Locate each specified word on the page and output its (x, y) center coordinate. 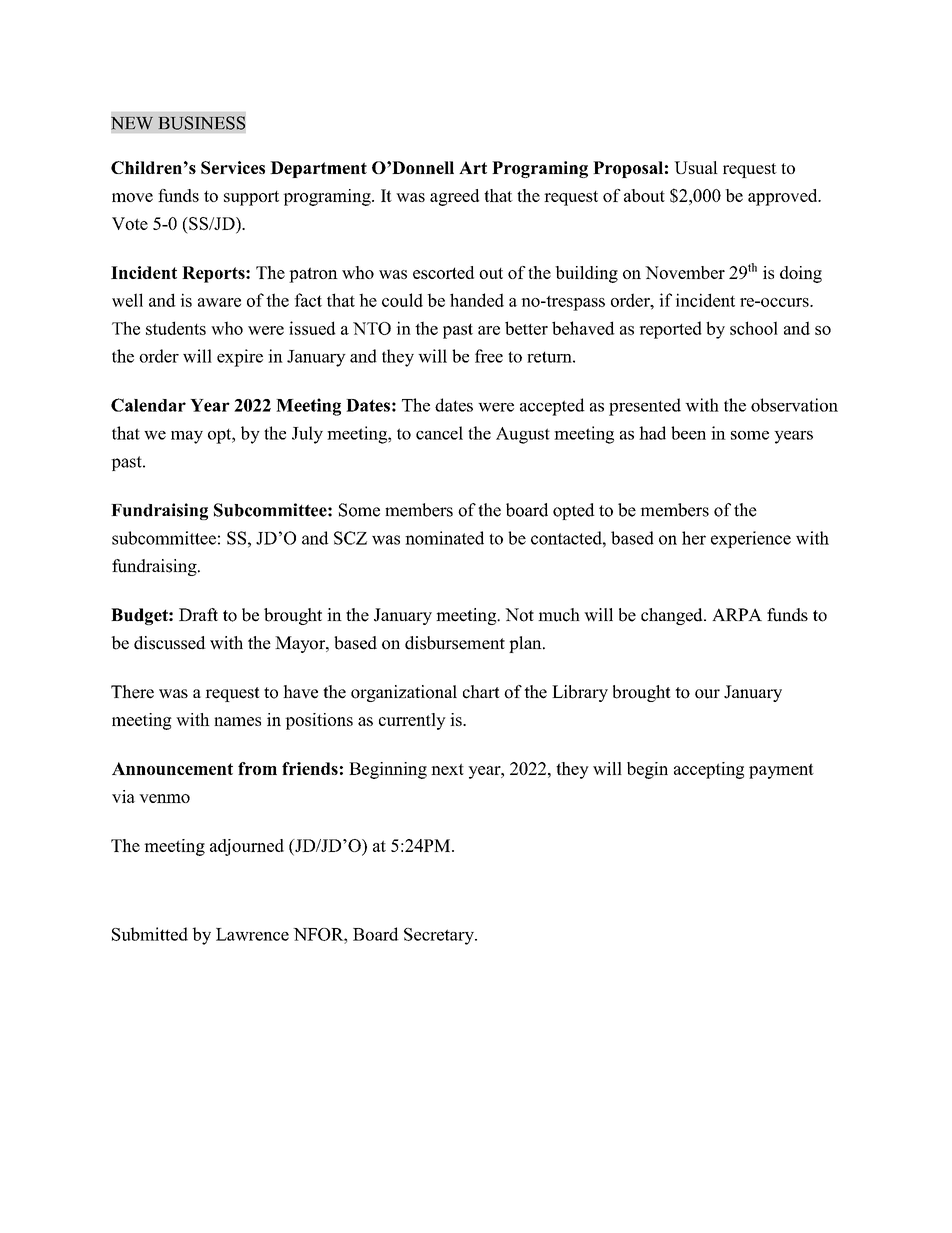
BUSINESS (202, 123)
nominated (444, 538)
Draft (198, 614)
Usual (696, 167)
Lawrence (252, 934)
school (754, 328)
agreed (454, 197)
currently (412, 721)
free (489, 356)
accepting (709, 770)
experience (751, 539)
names (237, 721)
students (176, 328)
